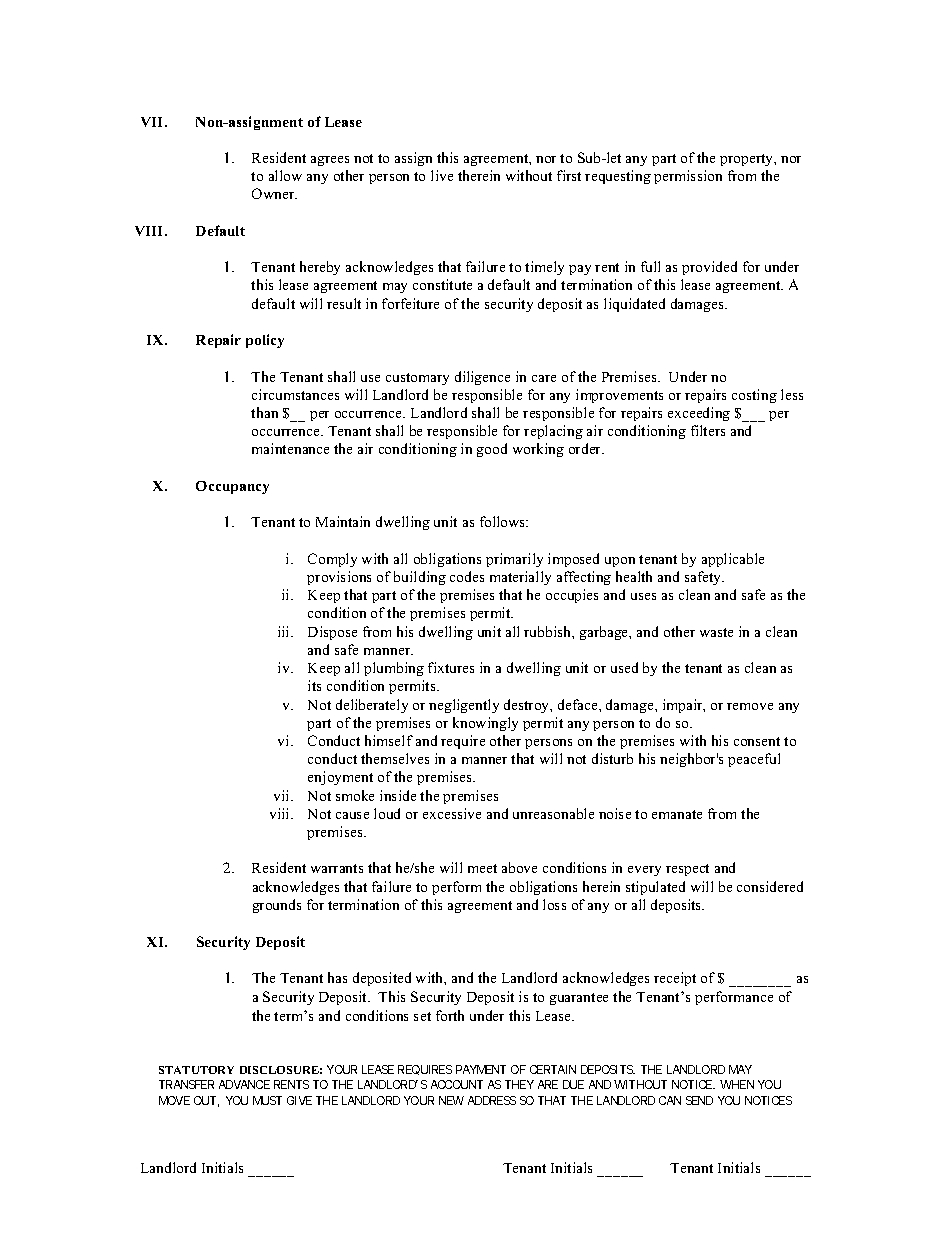 Image resolution: width=952 pixels, height=1233 pixels. I want to click on live, so click(442, 175).
